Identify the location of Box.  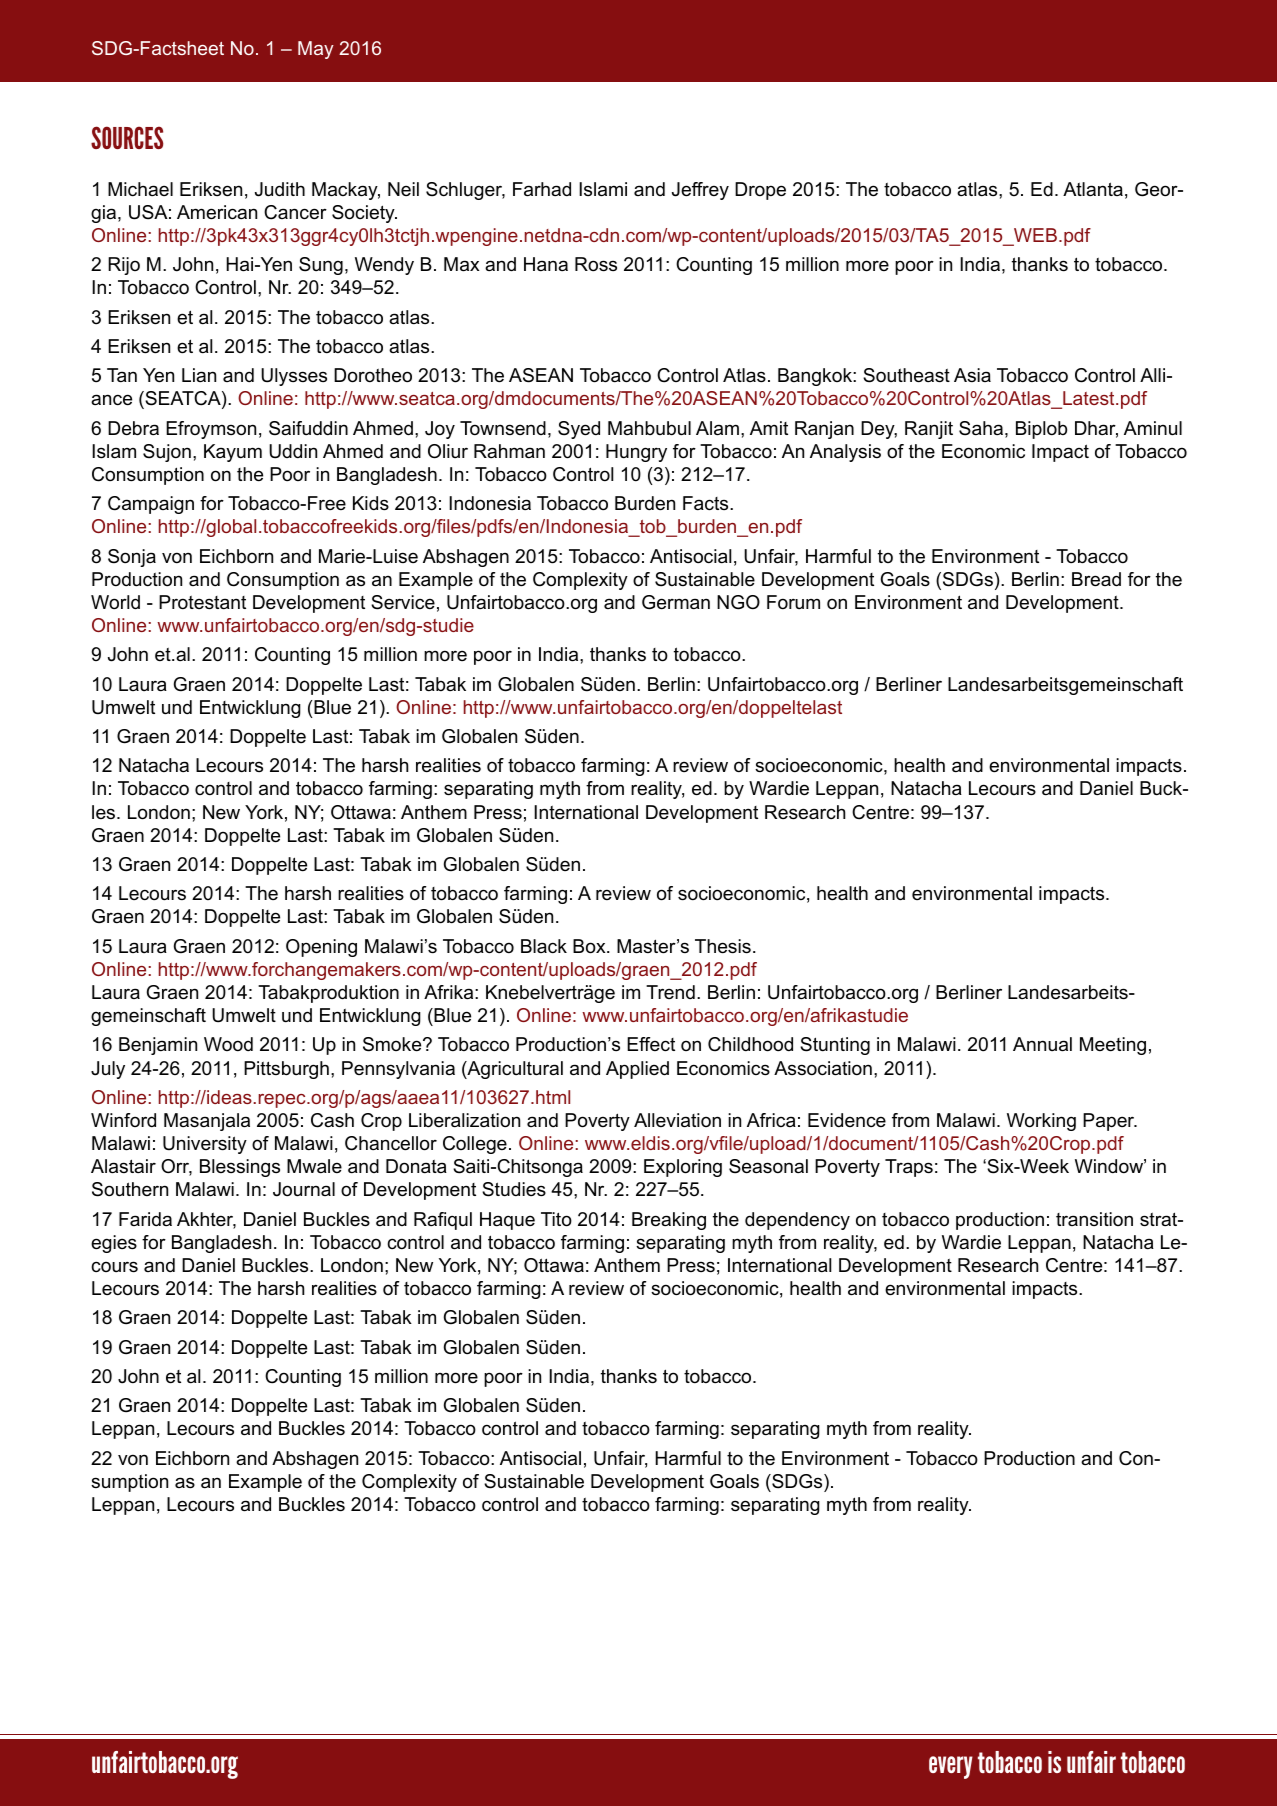
(590, 946).
